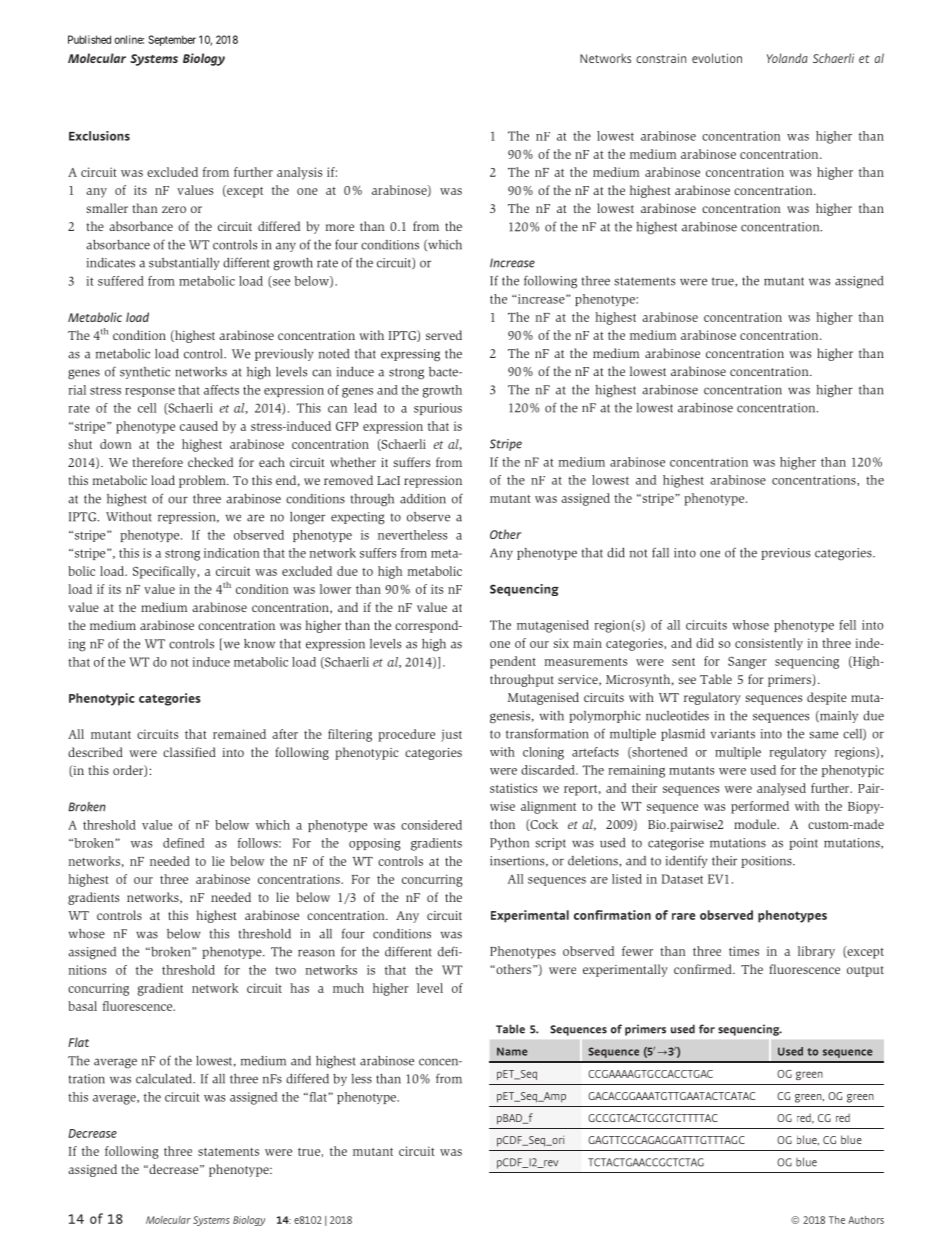  Describe the element at coordinates (157, 462) in the image. I see `therefore` at that location.
